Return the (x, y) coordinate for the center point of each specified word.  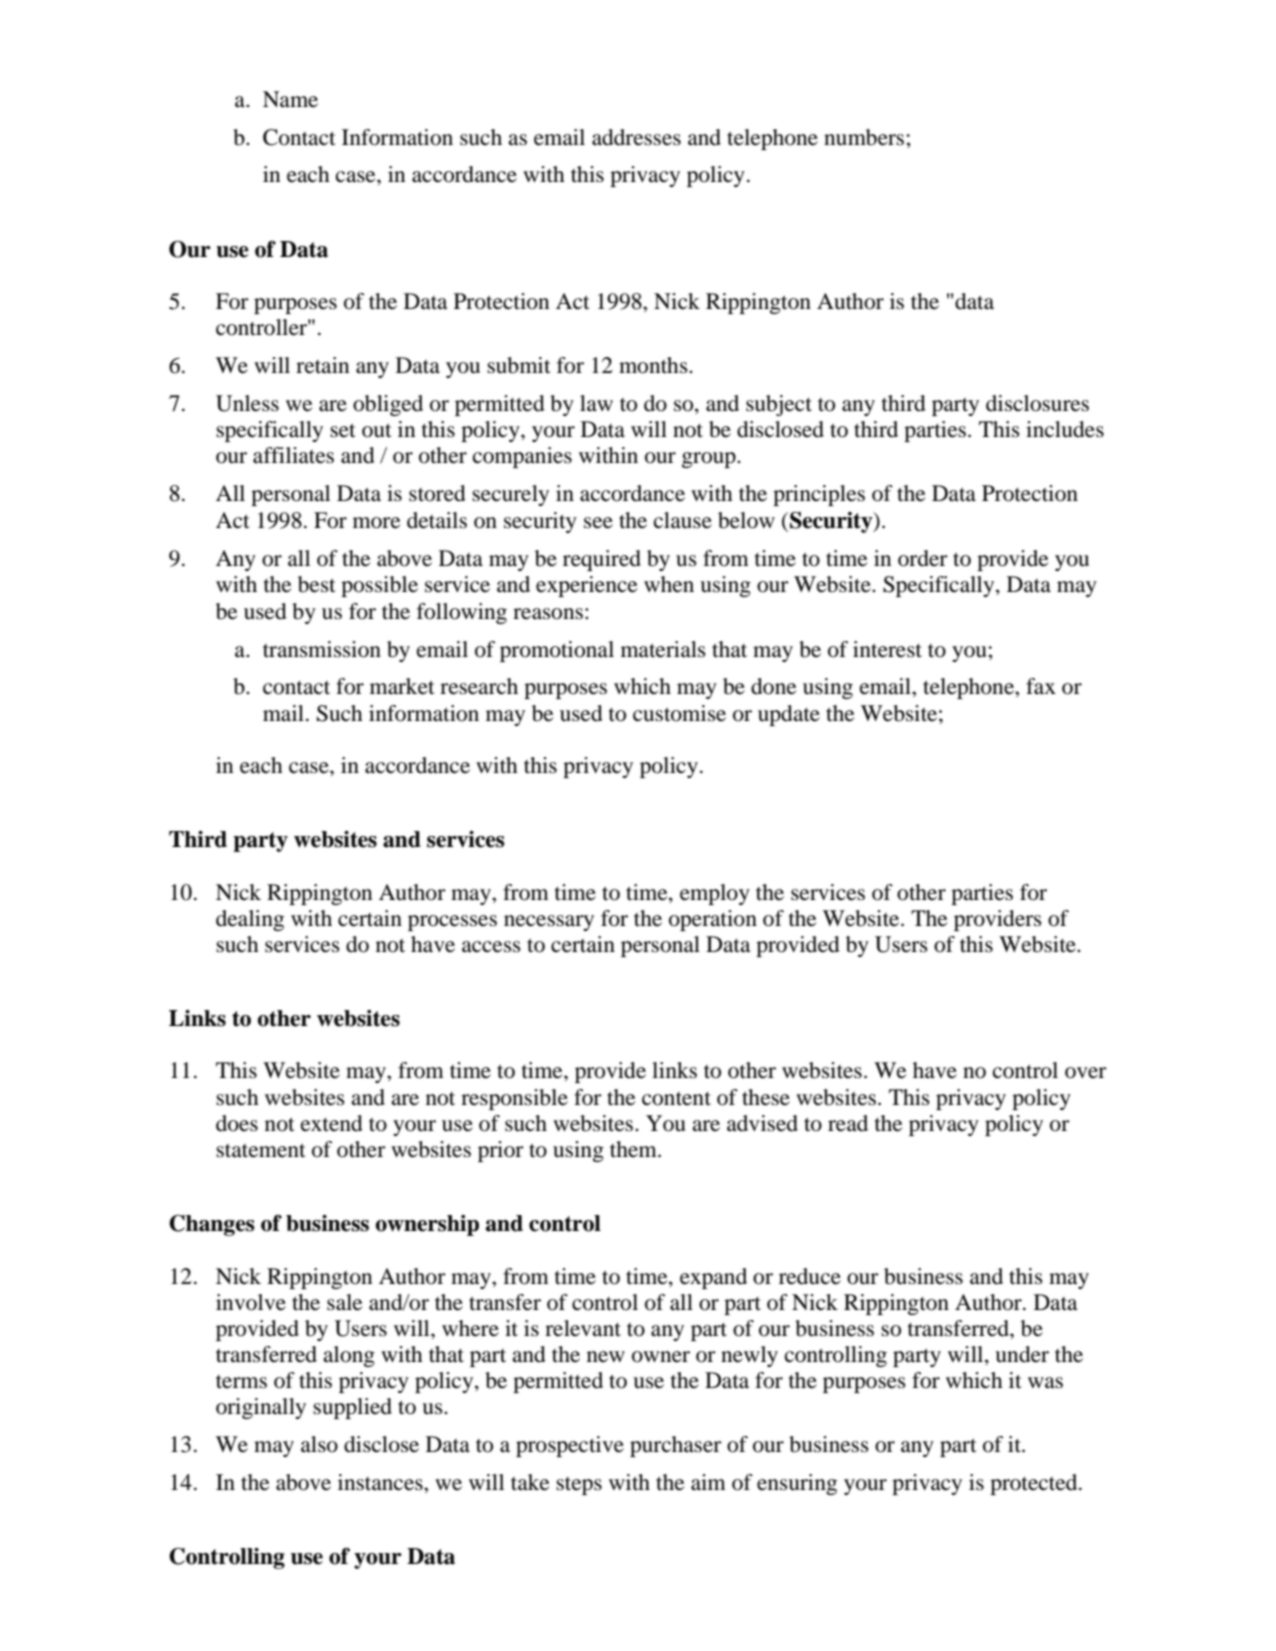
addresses (636, 137)
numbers (865, 137)
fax (1041, 686)
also (319, 1444)
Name (290, 99)
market (402, 686)
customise (679, 713)
